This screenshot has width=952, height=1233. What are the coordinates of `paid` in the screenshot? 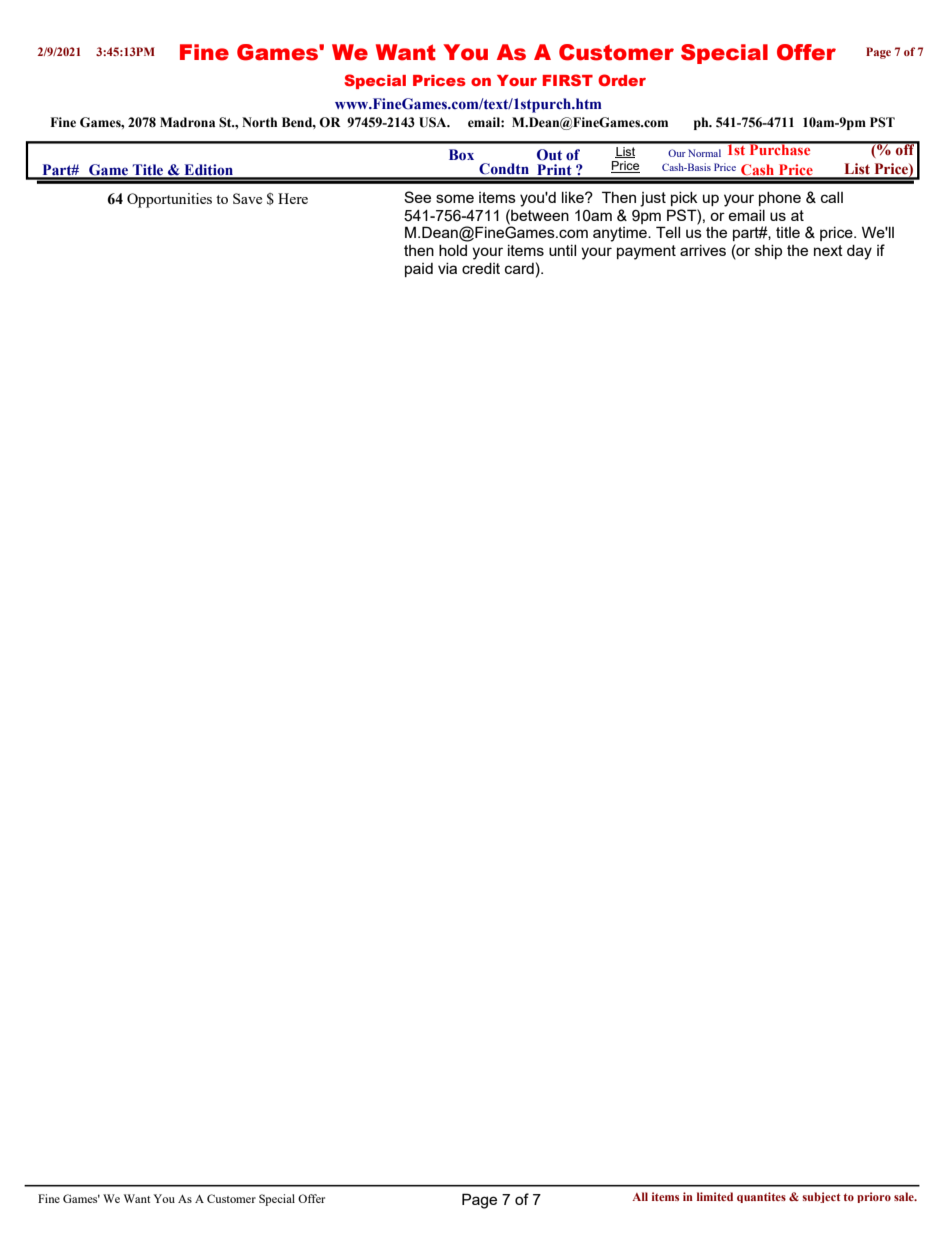 It's located at (419, 270).
